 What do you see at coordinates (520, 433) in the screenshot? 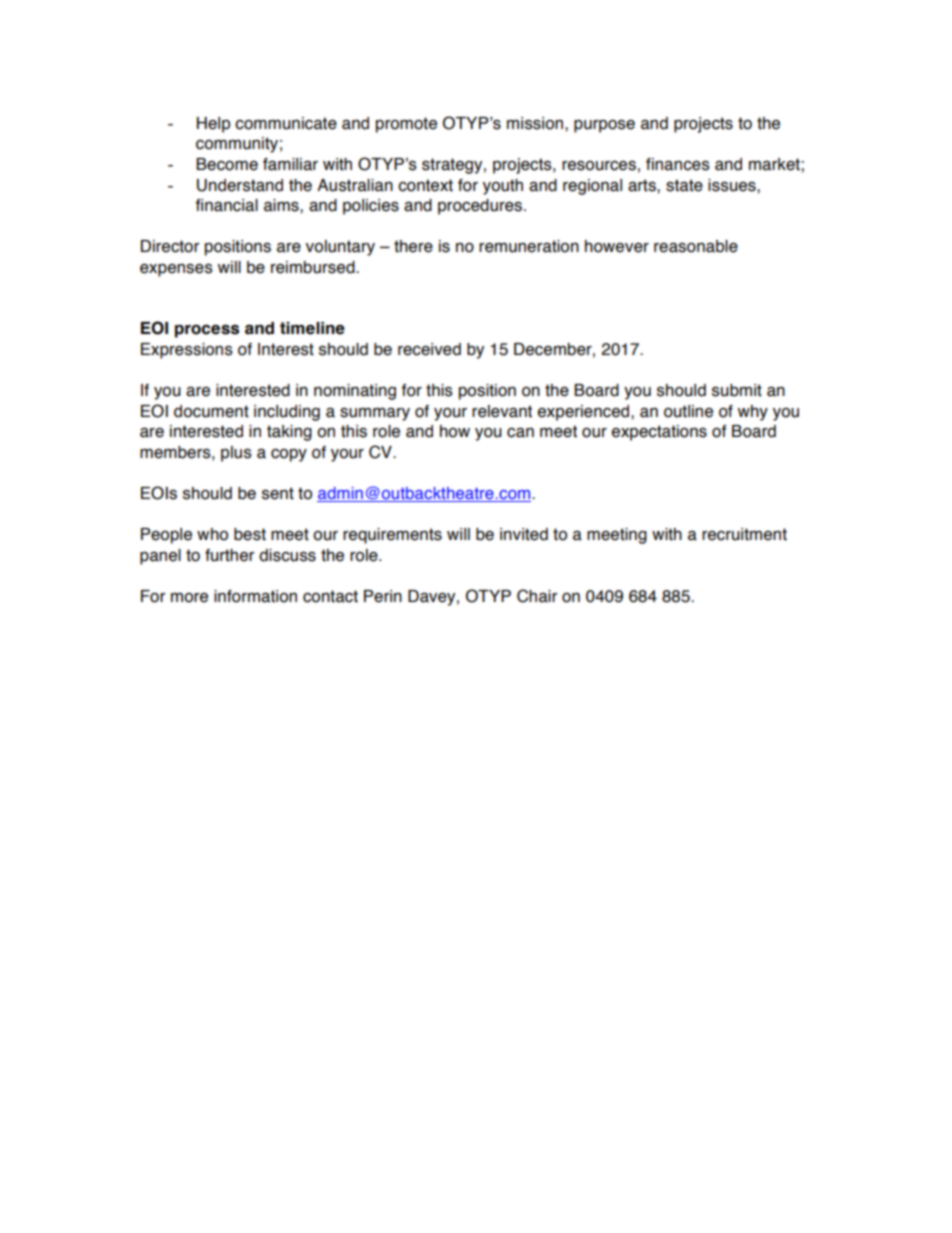
I see `can` at bounding box center [520, 433].
